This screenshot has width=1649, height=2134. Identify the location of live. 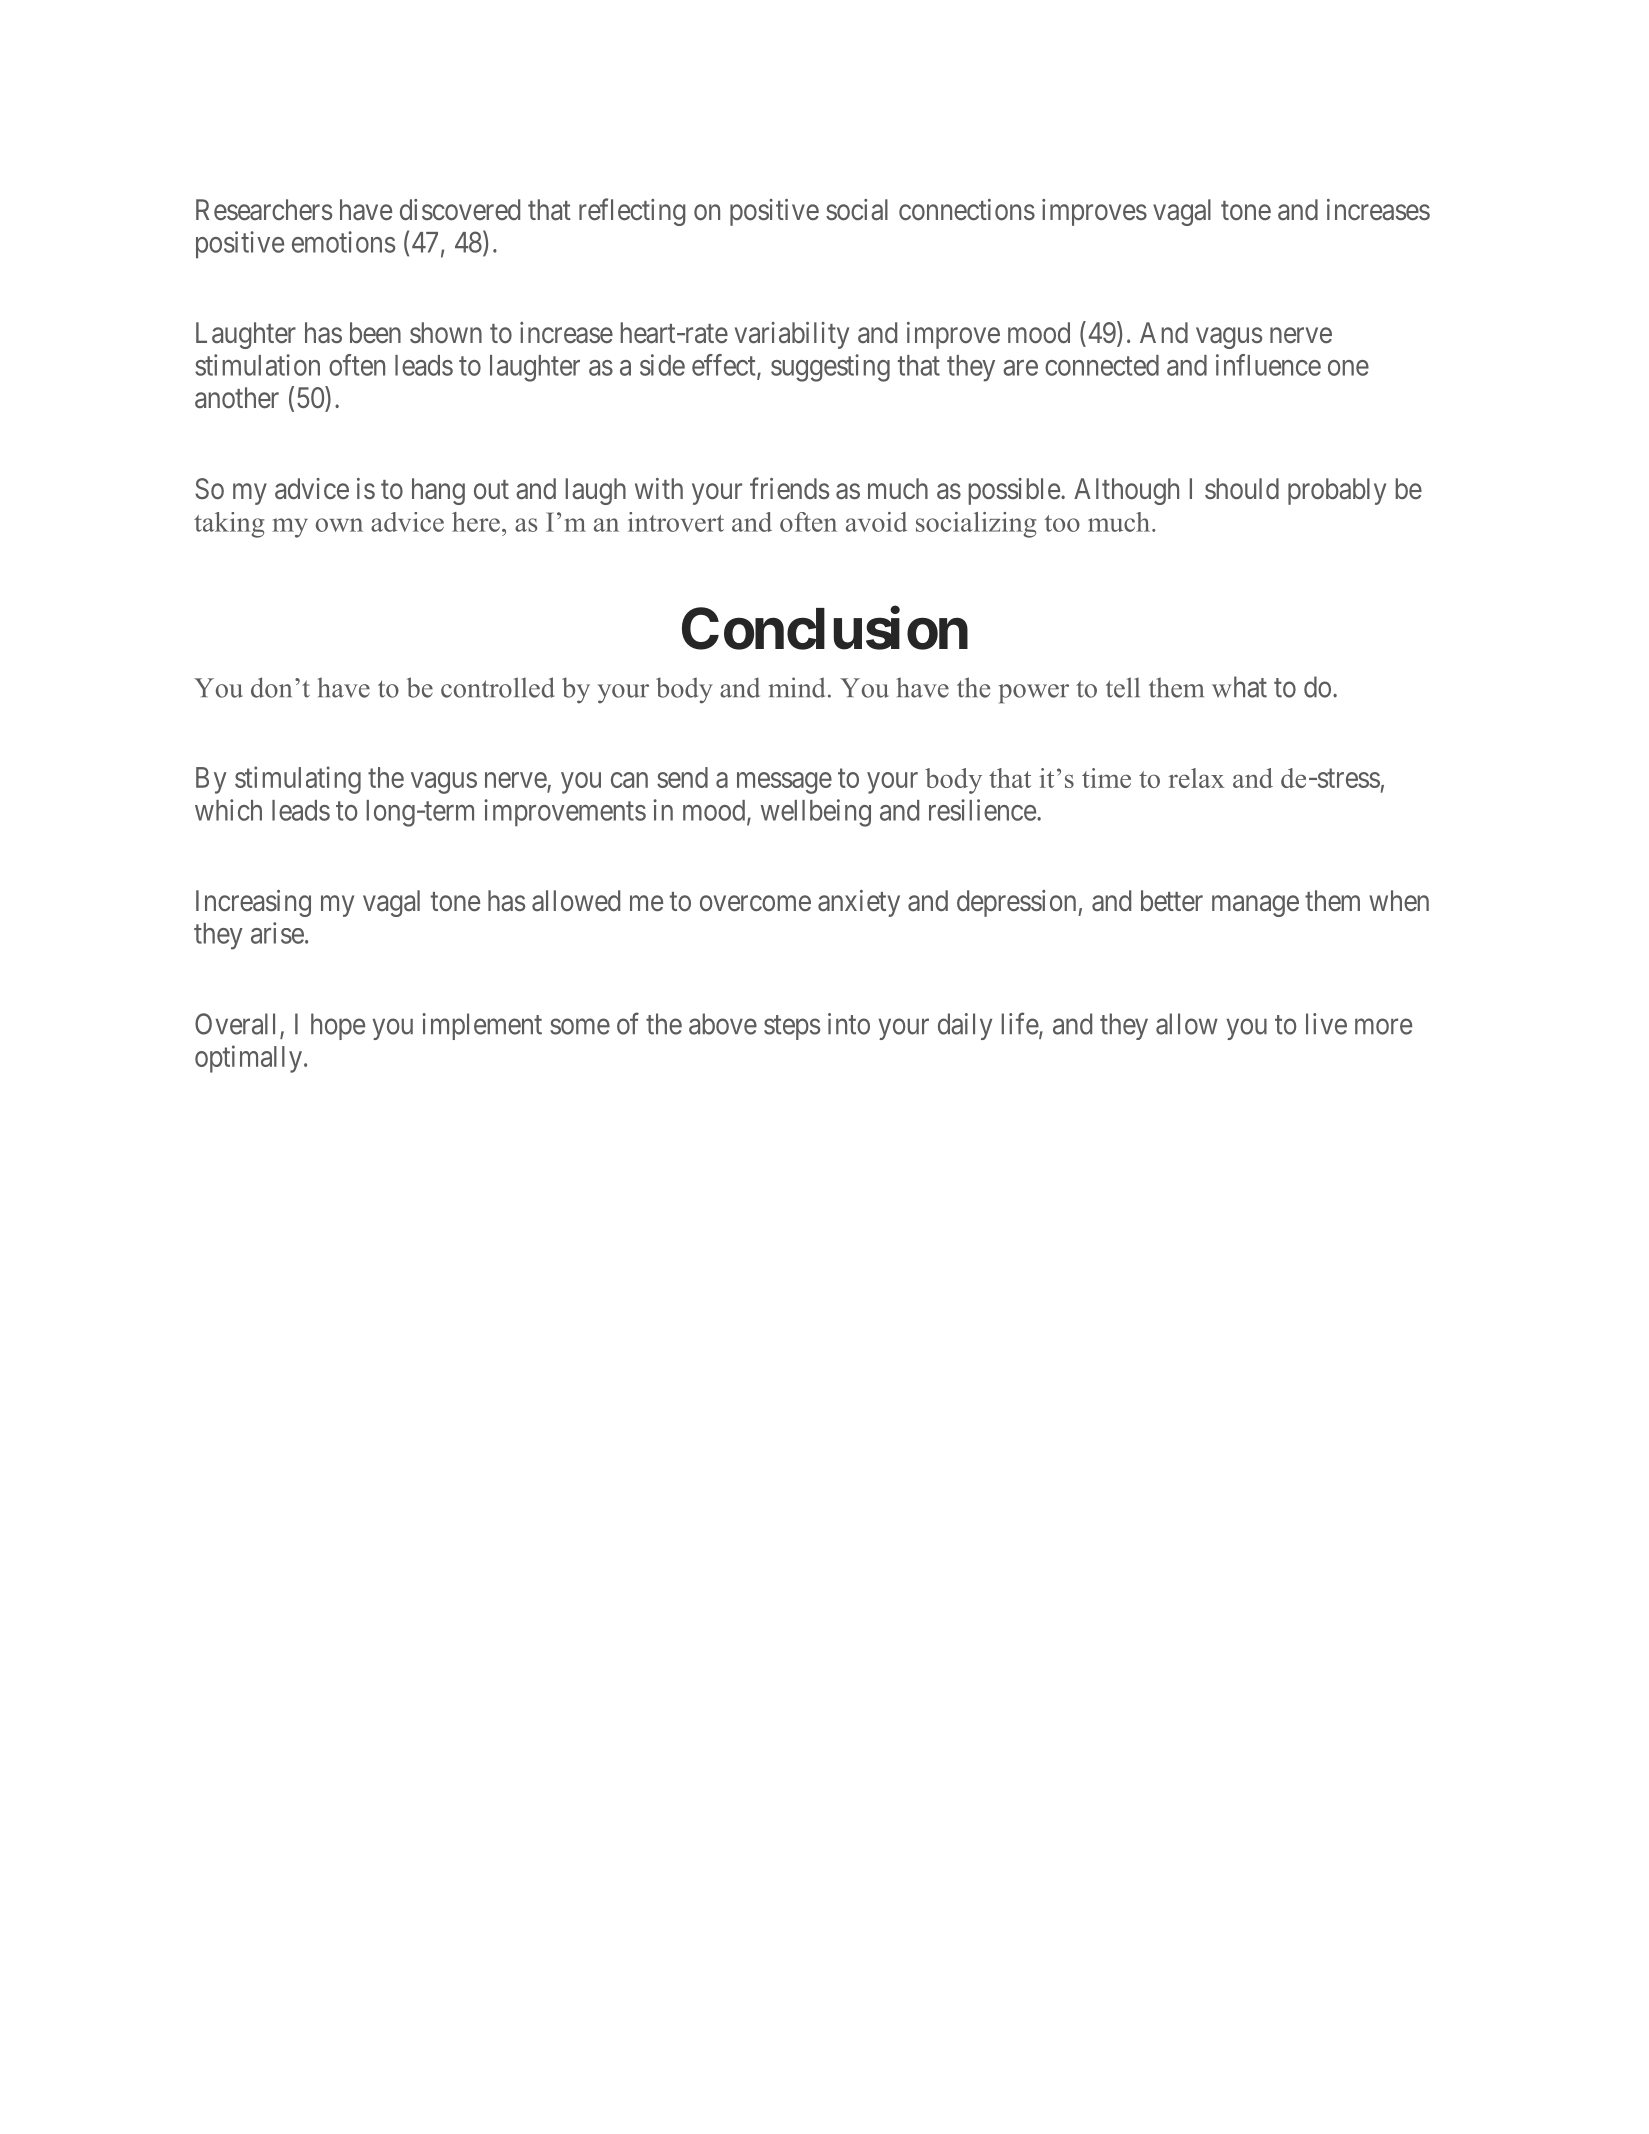
(1326, 1024).
